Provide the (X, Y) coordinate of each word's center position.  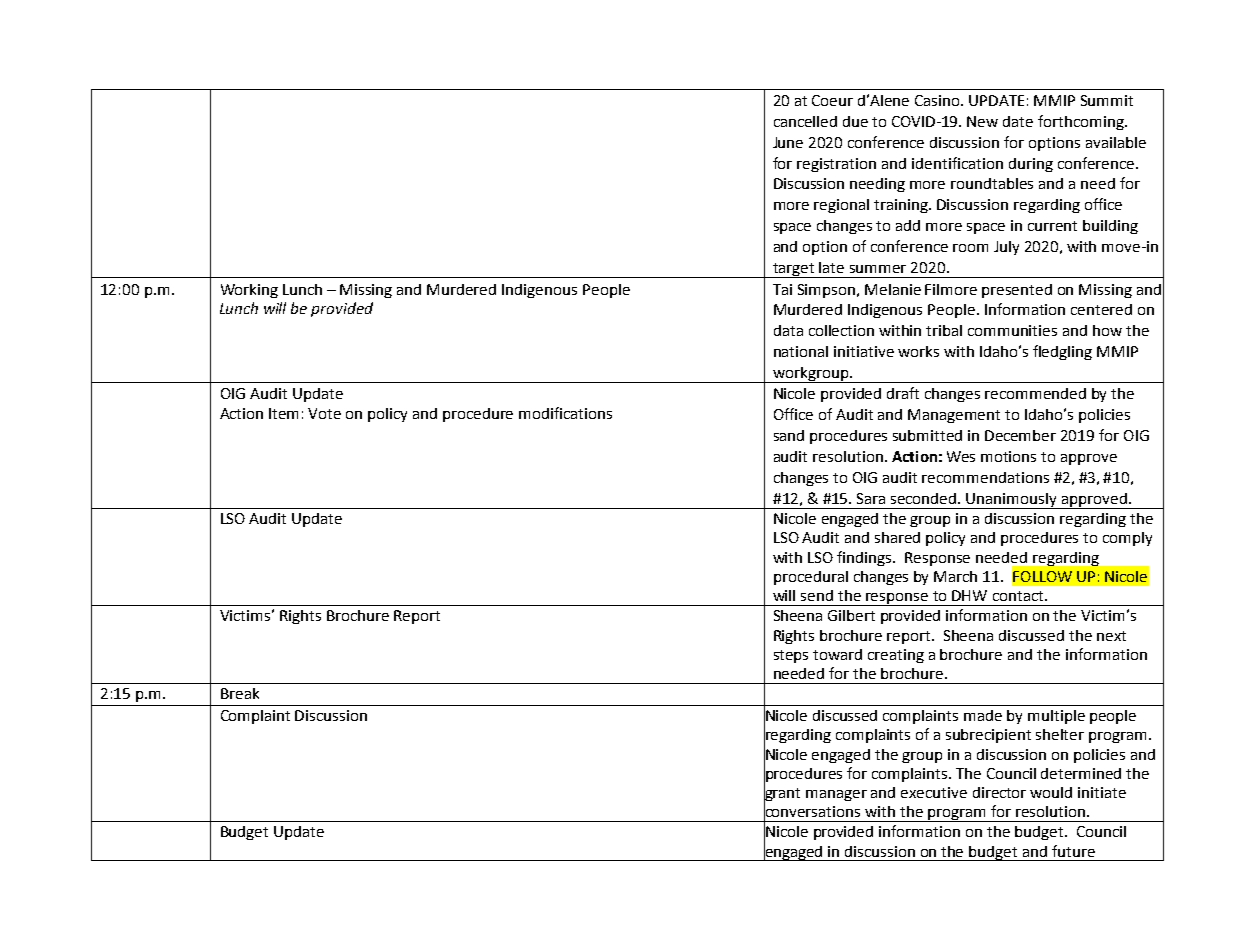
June (788, 142)
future (1073, 851)
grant (782, 795)
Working (249, 291)
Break (240, 693)
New (982, 121)
